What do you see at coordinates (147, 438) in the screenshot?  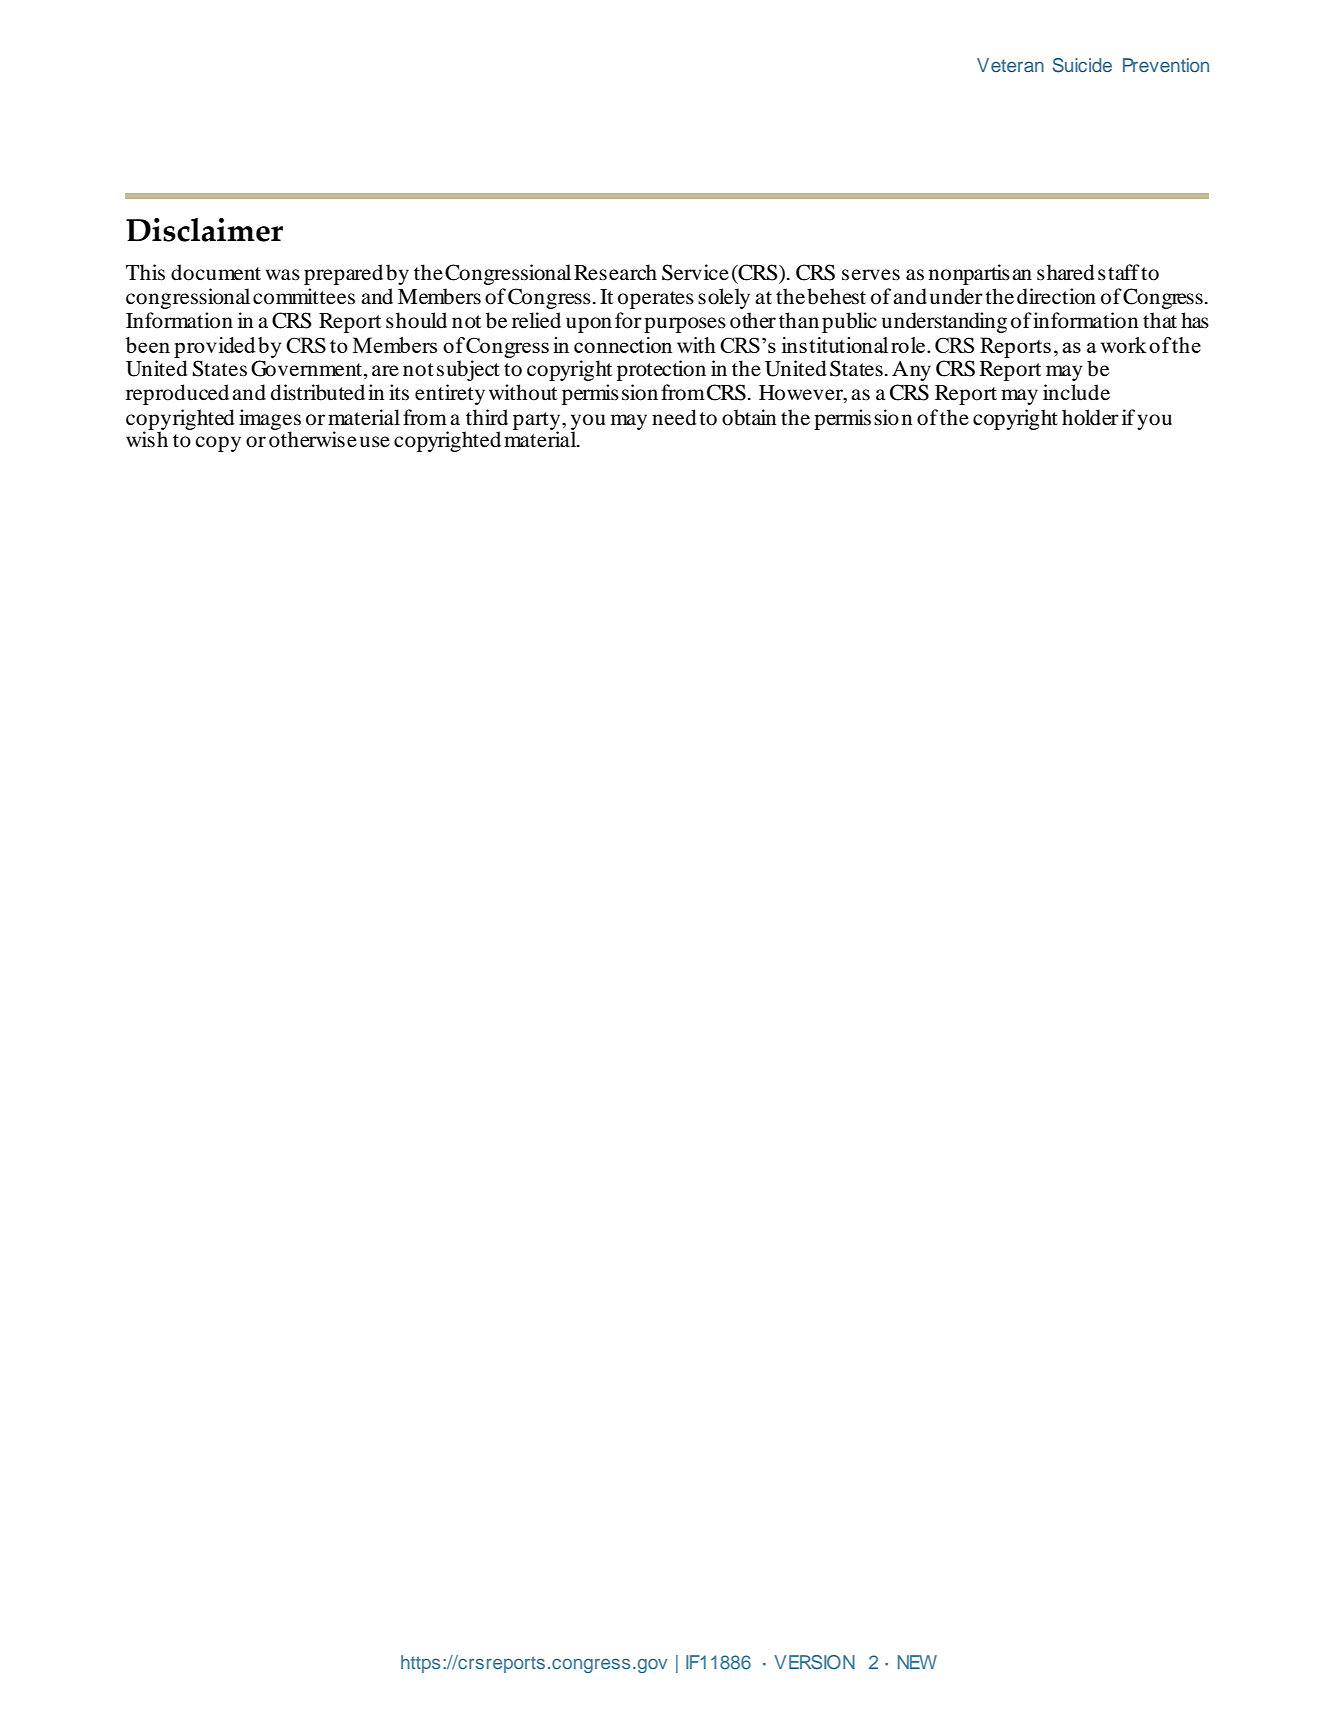 I see `wish` at bounding box center [147, 438].
